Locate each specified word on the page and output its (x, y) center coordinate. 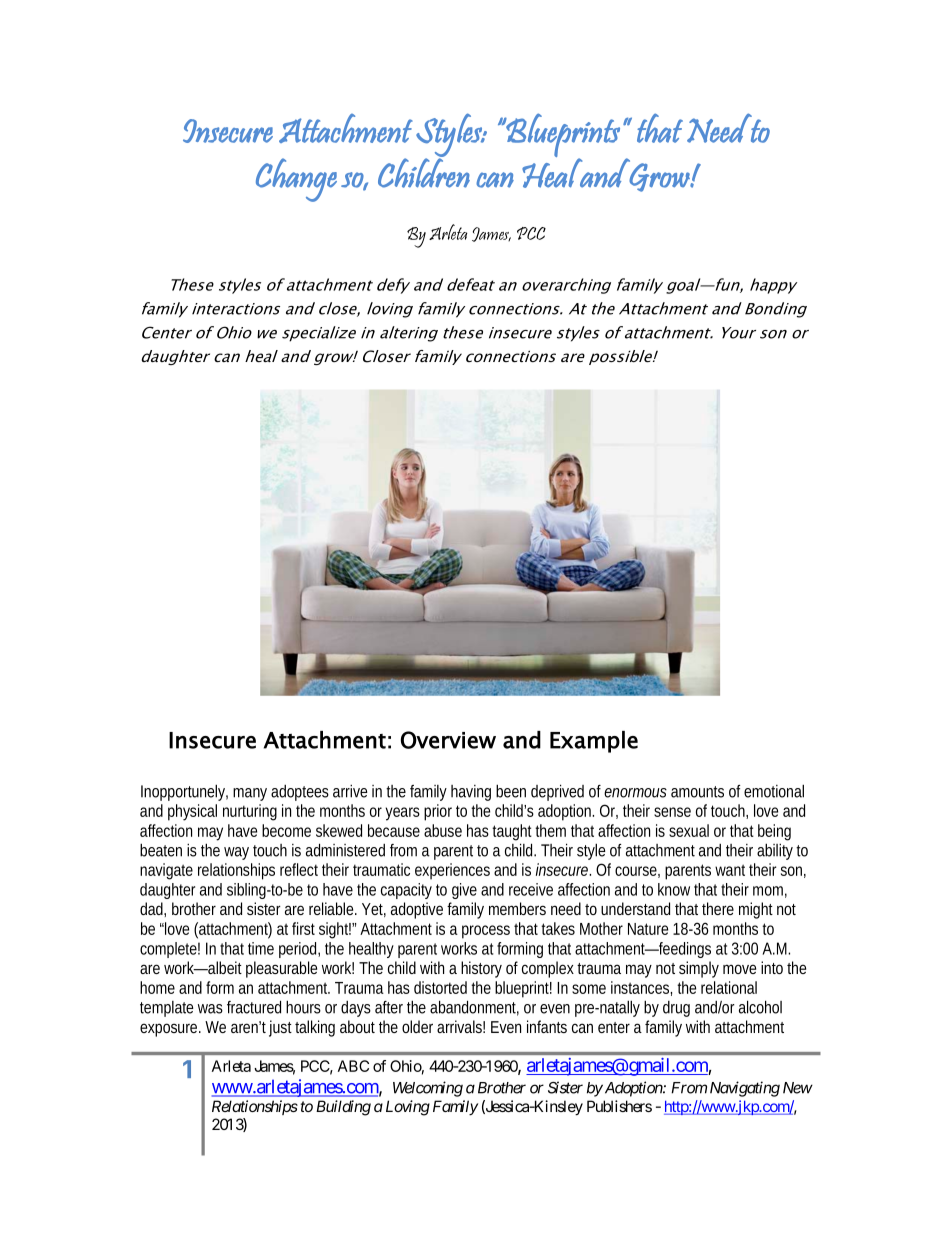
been (511, 791)
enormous (635, 793)
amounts (697, 792)
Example (594, 742)
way (236, 853)
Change (296, 180)
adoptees (300, 793)
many (250, 794)
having (471, 793)
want (732, 870)
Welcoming (428, 1089)
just (282, 1028)
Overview (448, 740)
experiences (452, 871)
